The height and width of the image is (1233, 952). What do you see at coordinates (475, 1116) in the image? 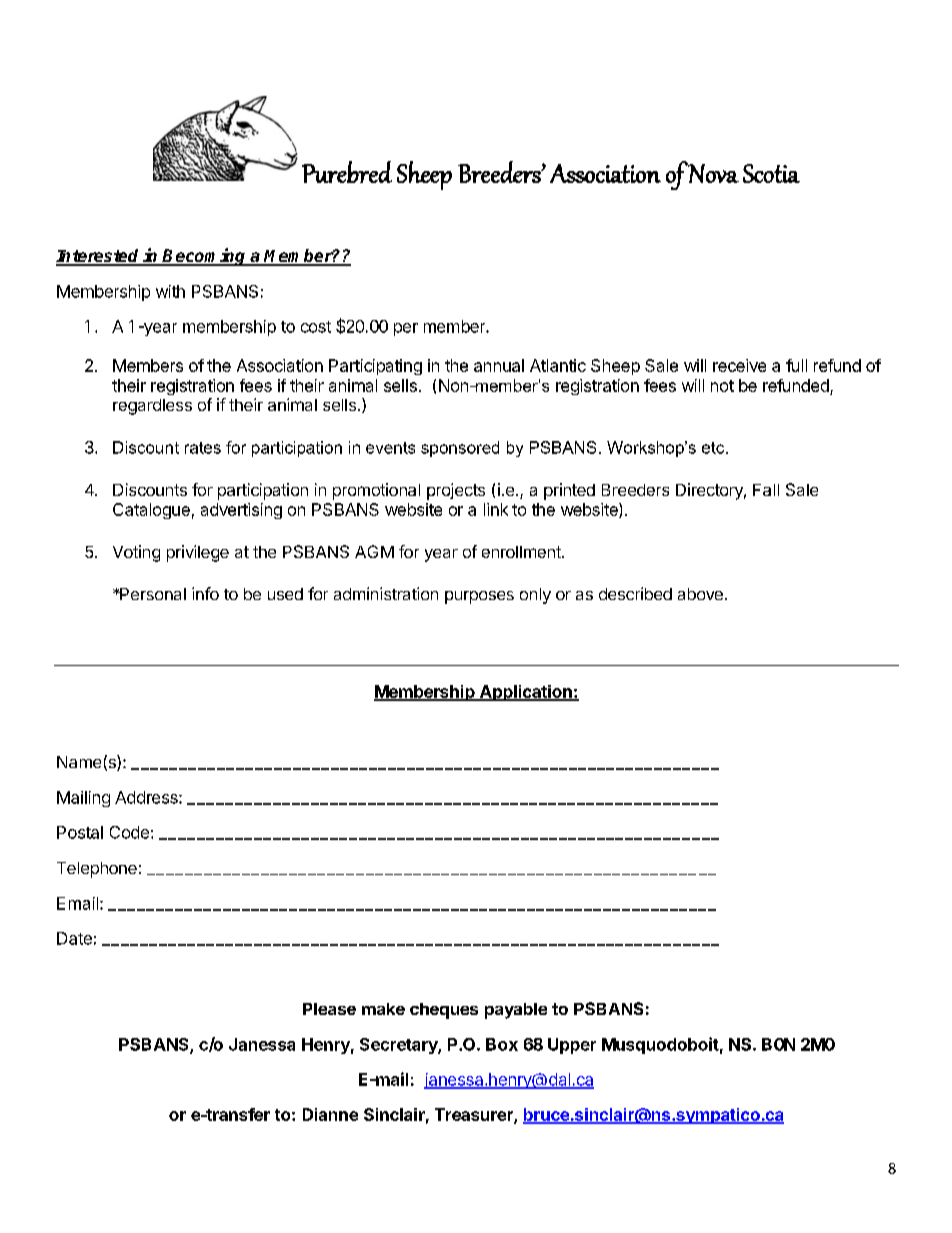
I see `Treasurer` at bounding box center [475, 1116].
